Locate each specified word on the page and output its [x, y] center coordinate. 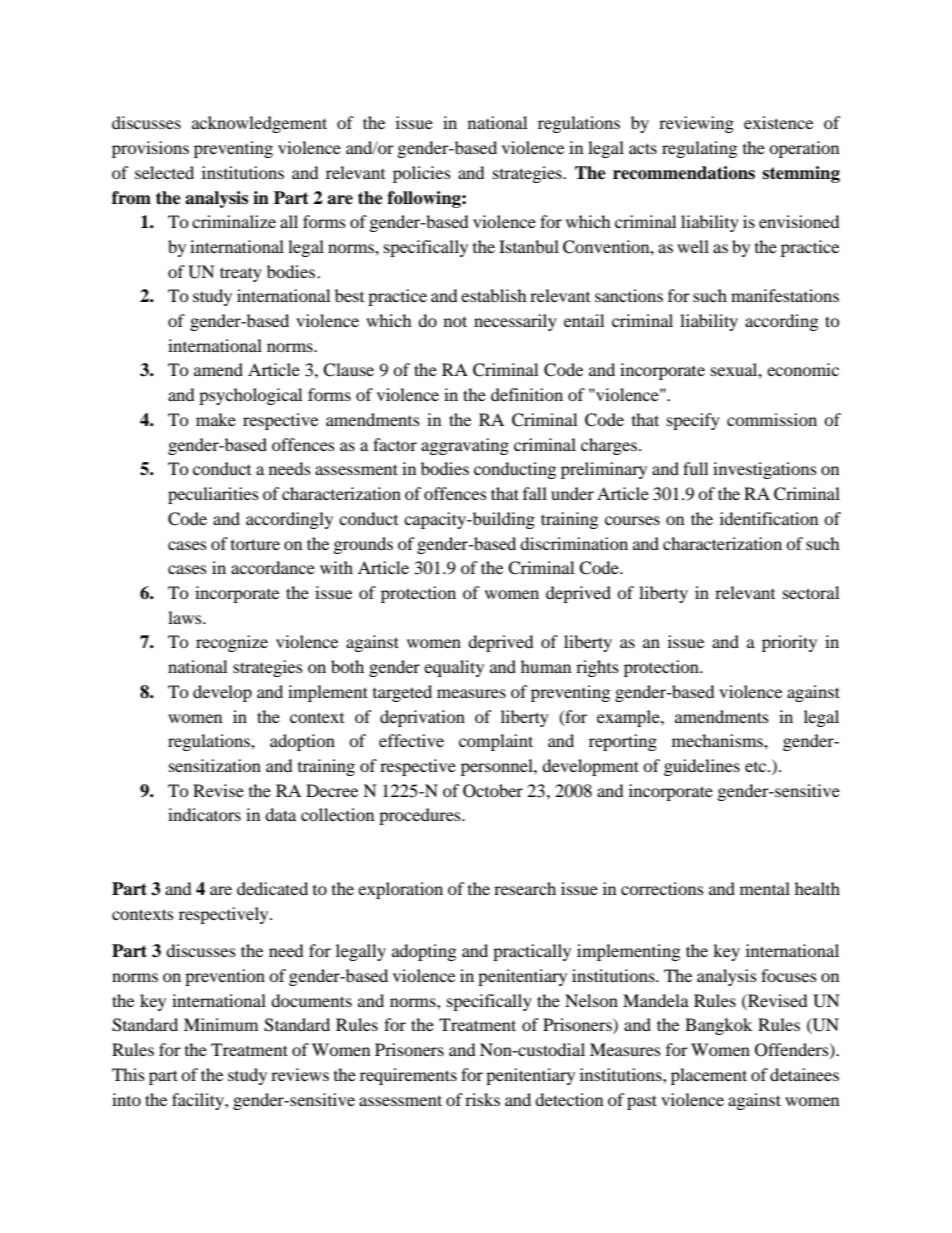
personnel [498, 767]
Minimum [221, 1024]
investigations [765, 470]
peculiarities [213, 495]
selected [164, 172]
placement [709, 1076]
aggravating [465, 446]
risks [482, 1099]
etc [757, 767]
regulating [699, 149]
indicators [204, 814]
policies [422, 174]
